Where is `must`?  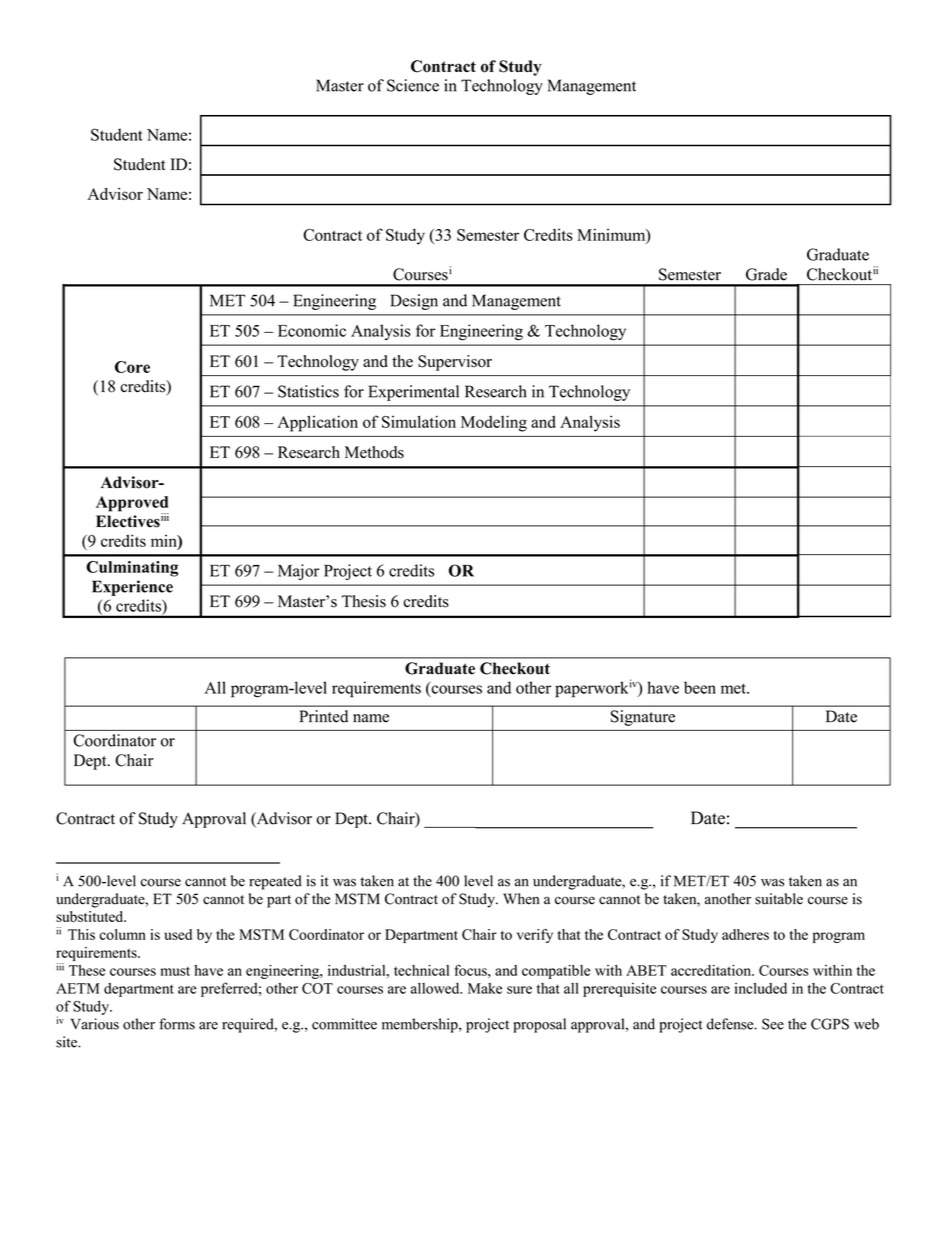
must is located at coordinates (175, 971).
